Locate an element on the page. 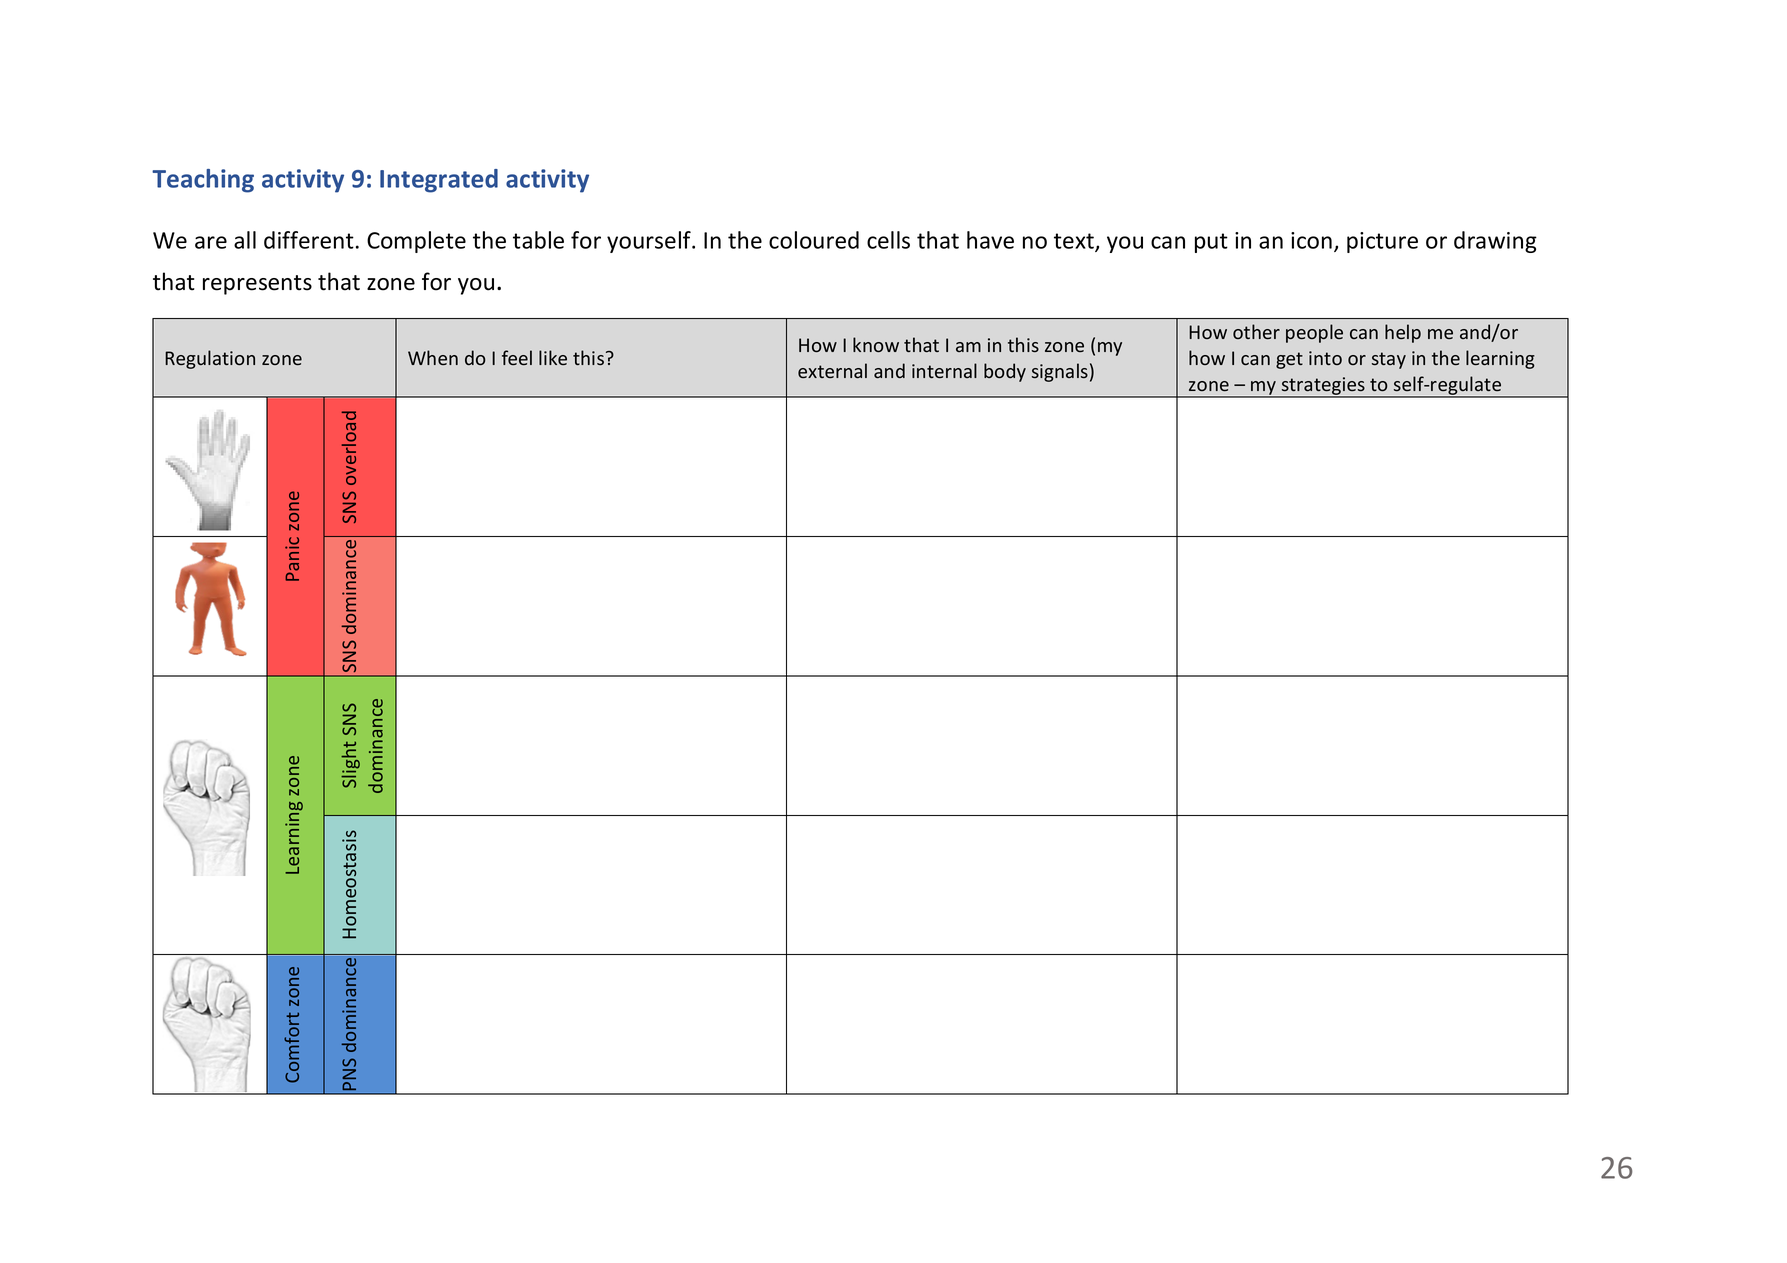  external is located at coordinates (832, 370).
